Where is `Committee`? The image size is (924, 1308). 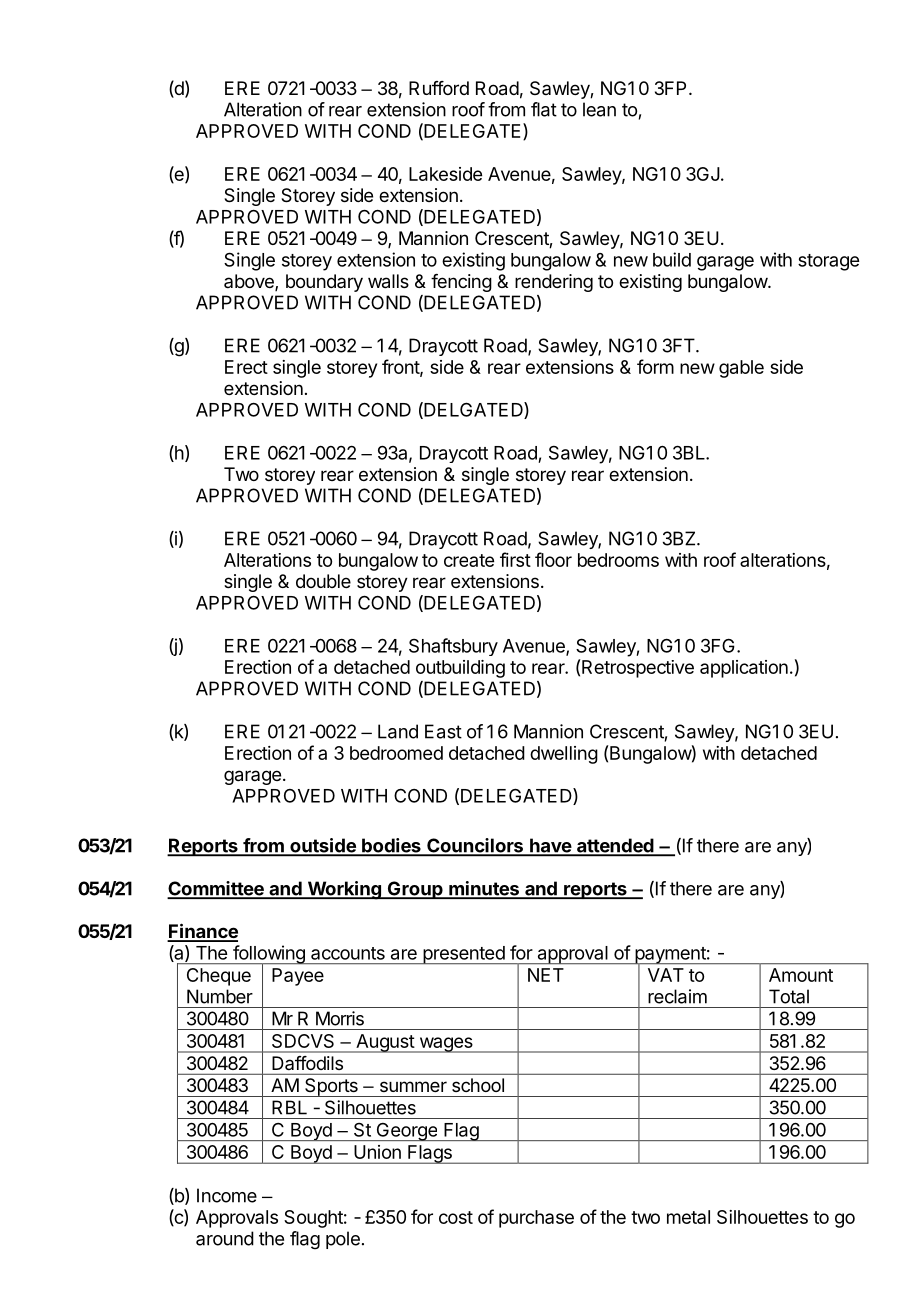
Committee is located at coordinates (216, 889).
